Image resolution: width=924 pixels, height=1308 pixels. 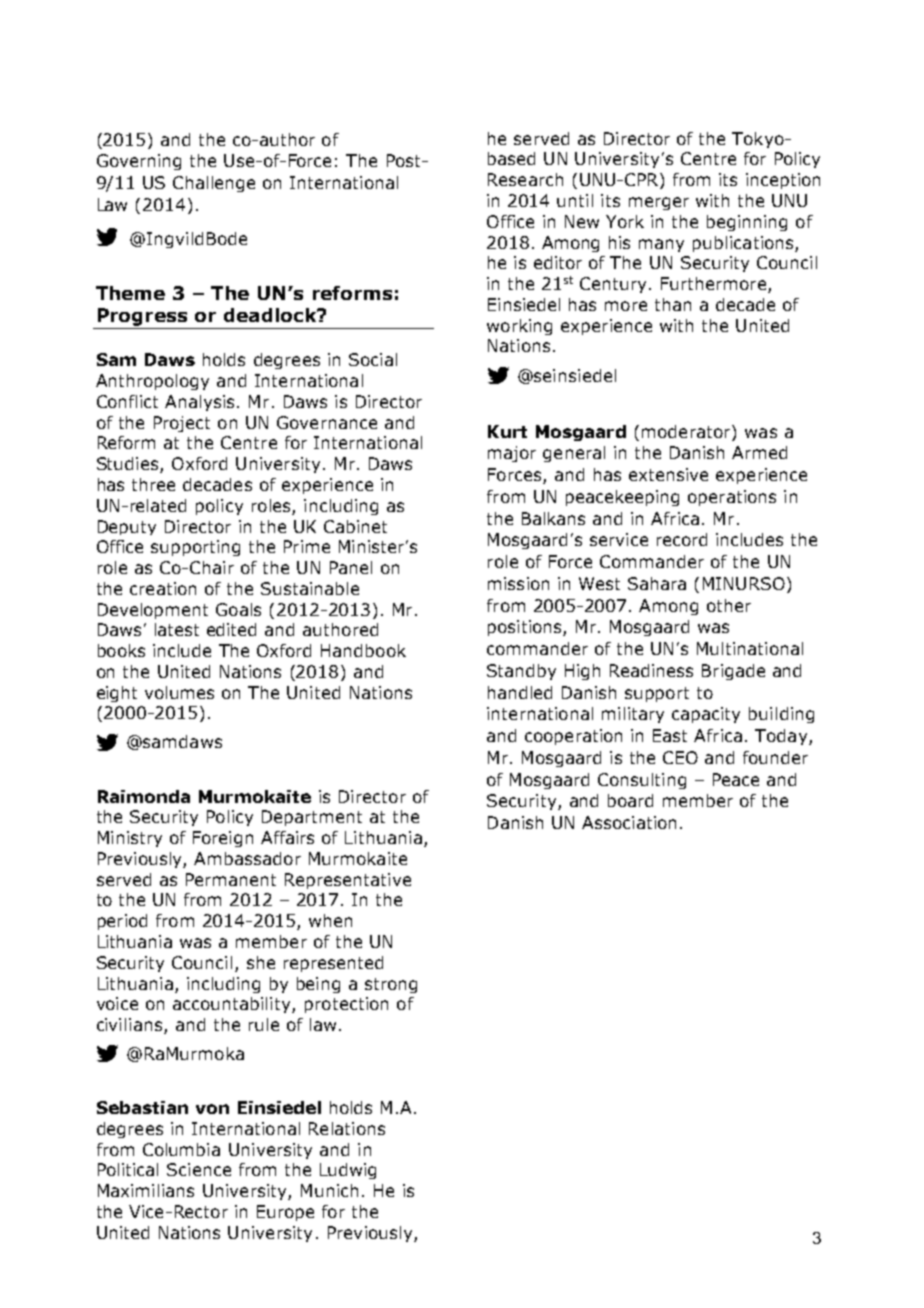 What do you see at coordinates (261, 962) in the screenshot?
I see `she` at bounding box center [261, 962].
